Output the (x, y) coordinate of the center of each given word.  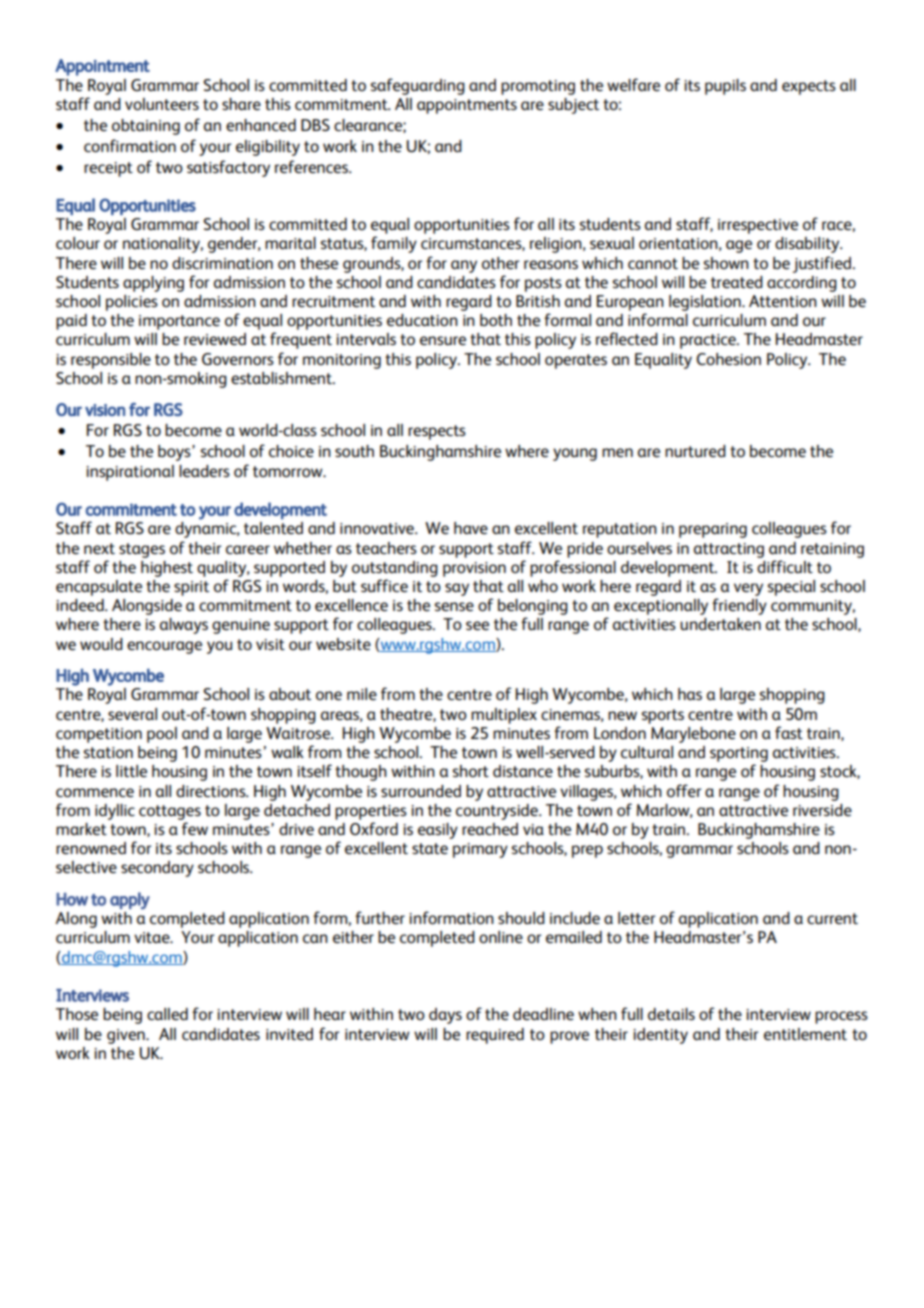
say (457, 589)
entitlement (805, 1034)
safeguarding (418, 86)
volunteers (162, 104)
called (167, 1014)
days (445, 1016)
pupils (725, 87)
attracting (729, 550)
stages (142, 550)
